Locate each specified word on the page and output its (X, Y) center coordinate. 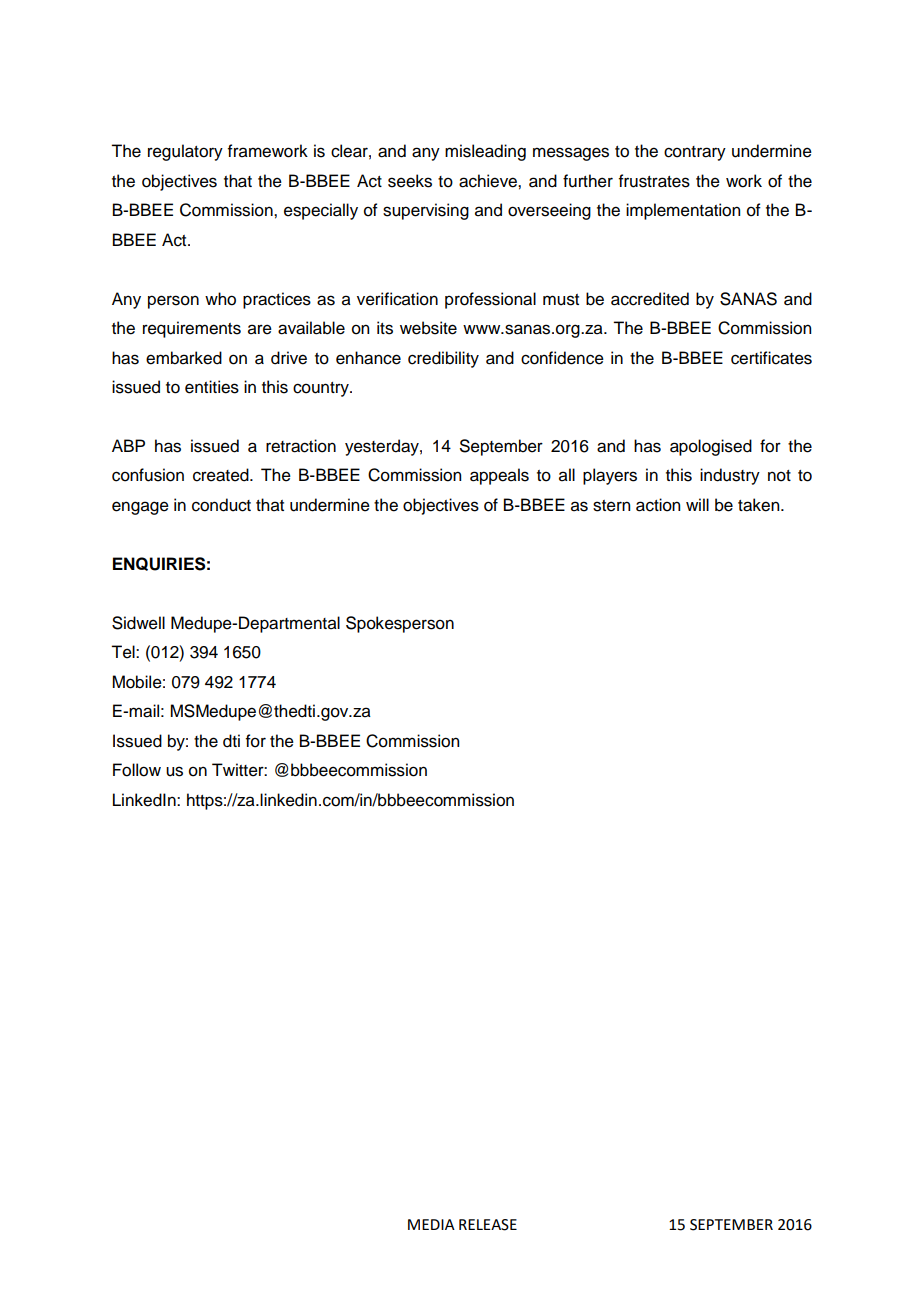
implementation (683, 211)
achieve (489, 181)
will (697, 504)
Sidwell (138, 623)
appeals (499, 476)
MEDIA (431, 1224)
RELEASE (488, 1225)
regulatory (185, 152)
